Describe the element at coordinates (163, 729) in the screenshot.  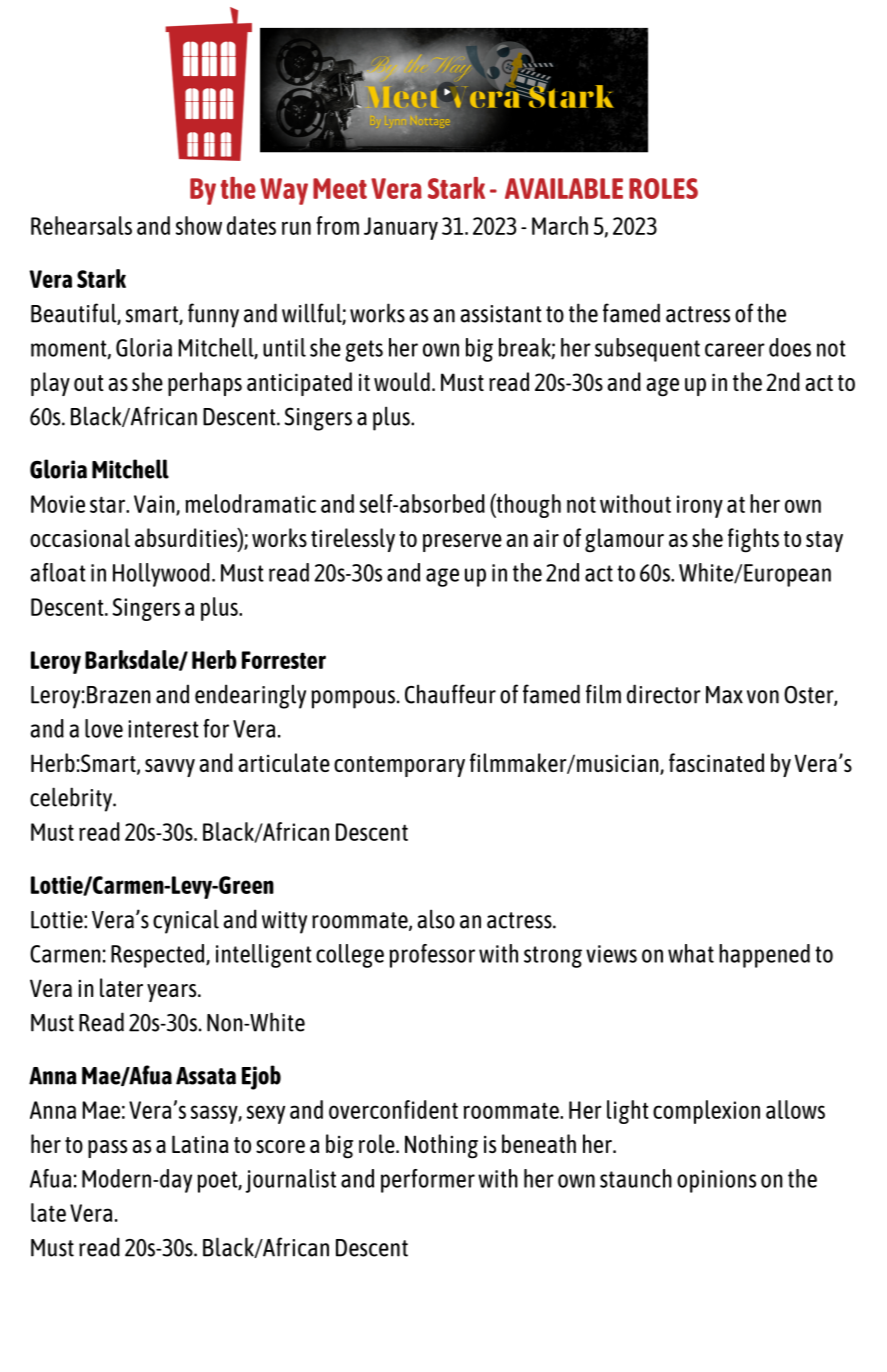
I see `interest` at that location.
